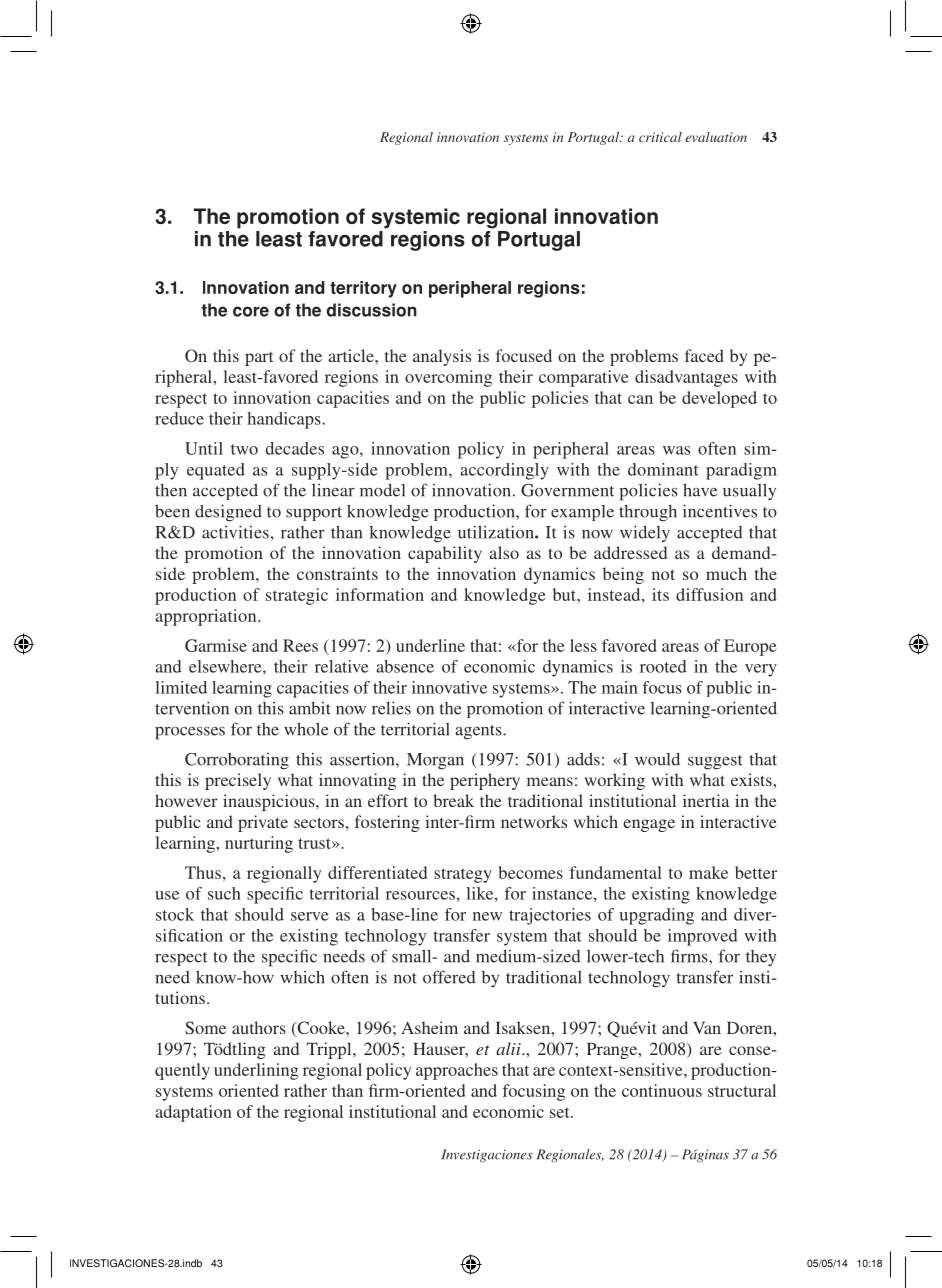 Image resolution: width=942 pixels, height=1288 pixels. I want to click on disadvantages, so click(686, 378).
